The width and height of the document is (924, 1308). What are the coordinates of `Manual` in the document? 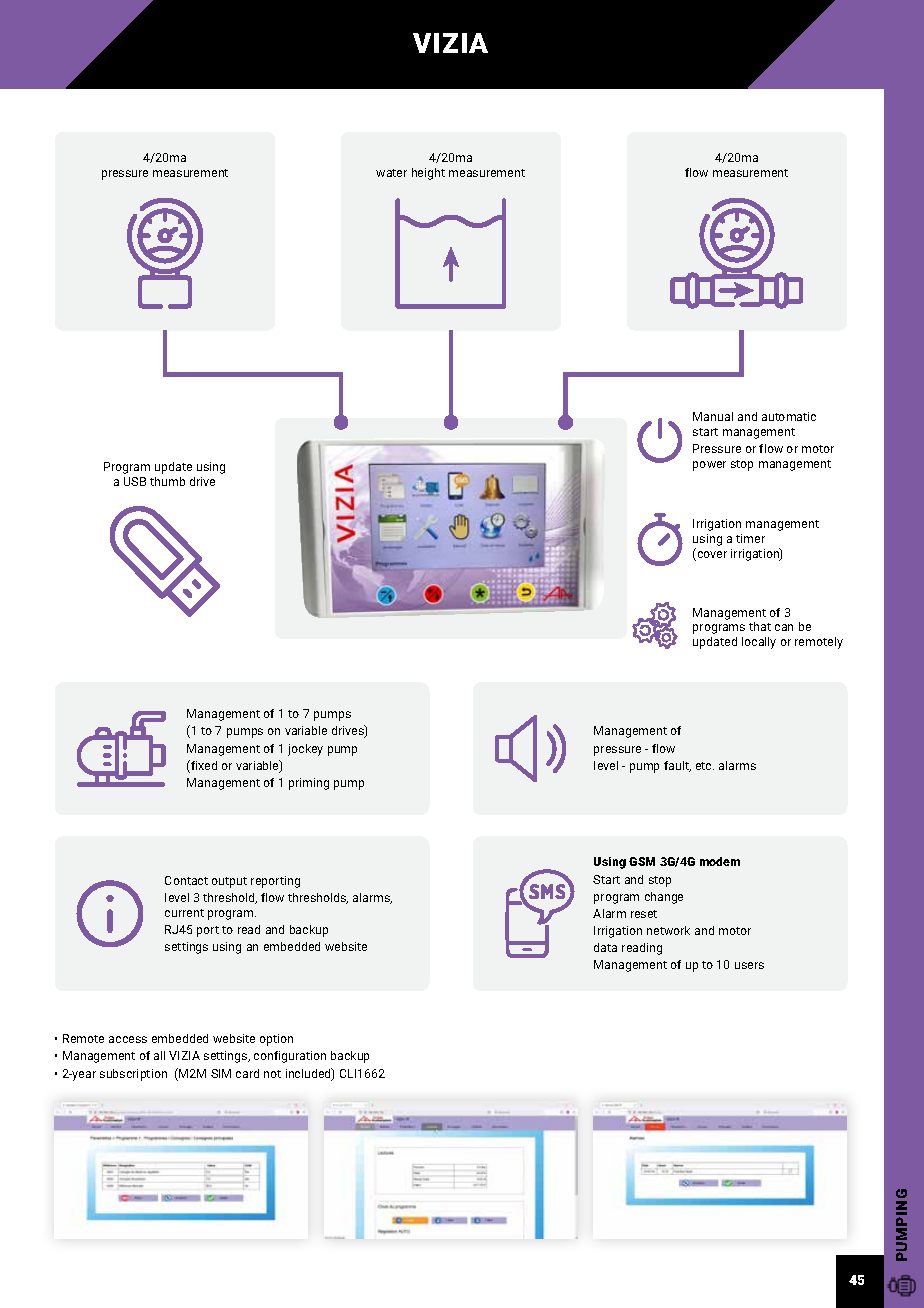 It's located at (713, 416).
